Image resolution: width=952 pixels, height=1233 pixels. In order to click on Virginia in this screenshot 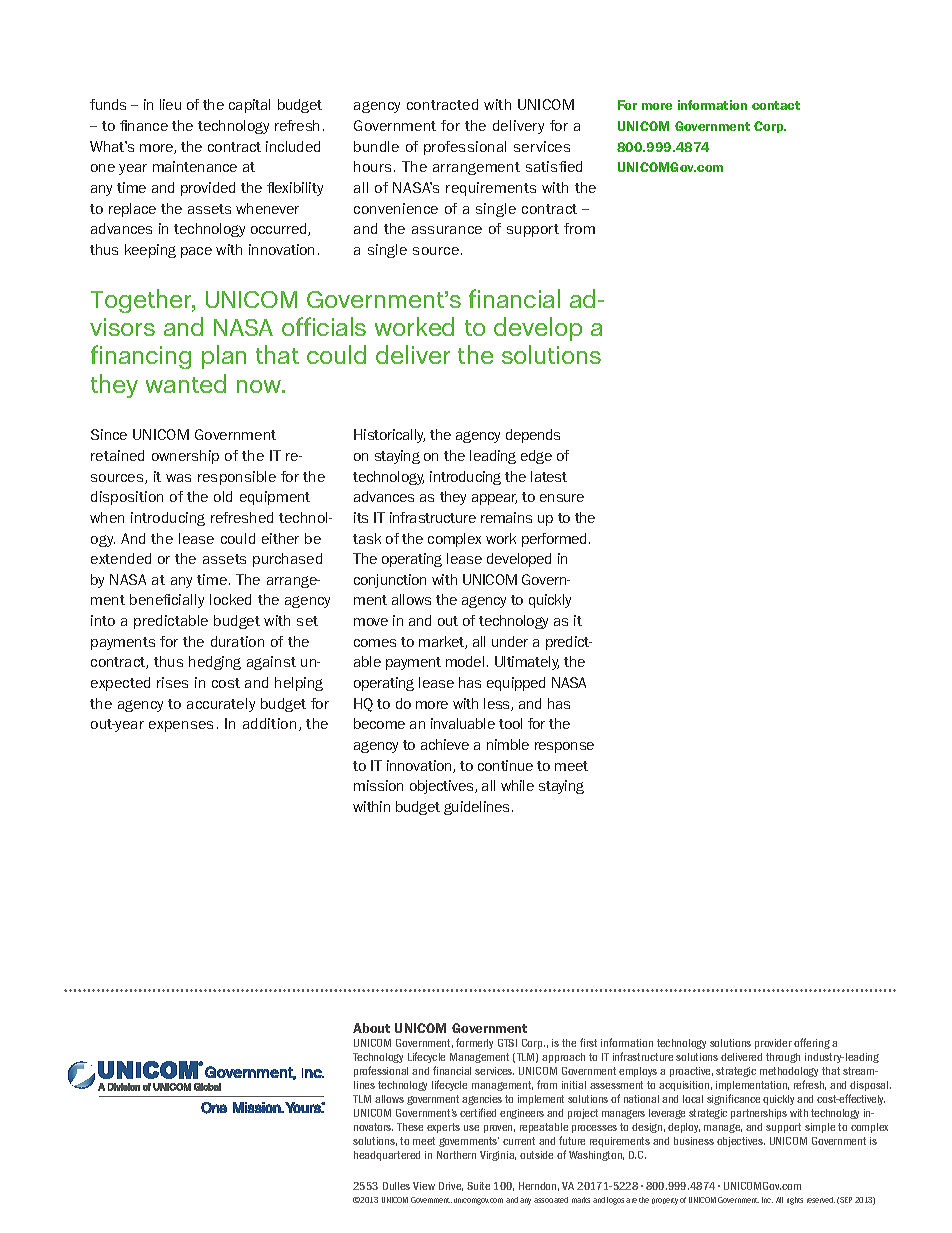, I will do `click(498, 1156)`.
